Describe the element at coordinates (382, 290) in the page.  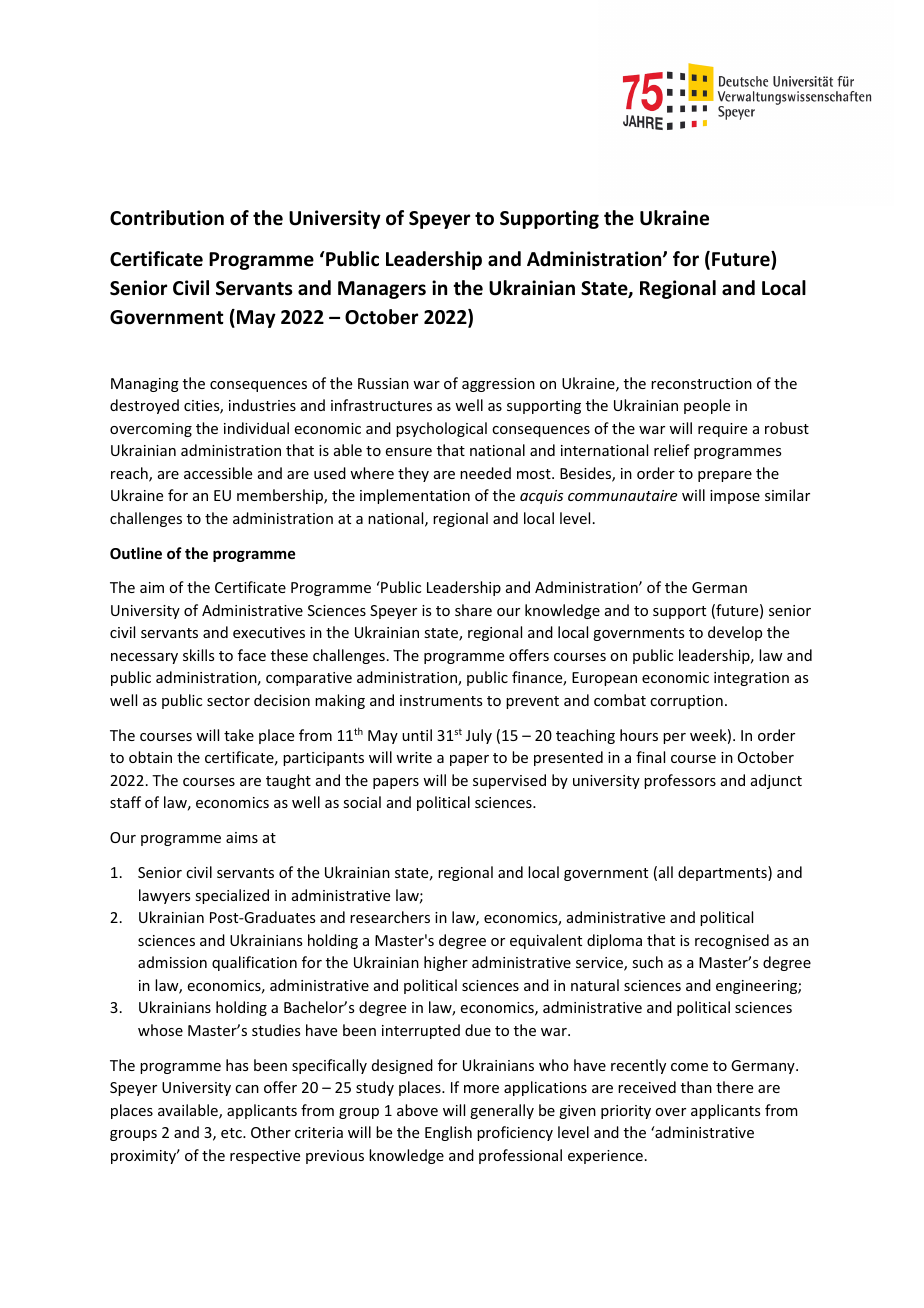
I see `Managers` at that location.
